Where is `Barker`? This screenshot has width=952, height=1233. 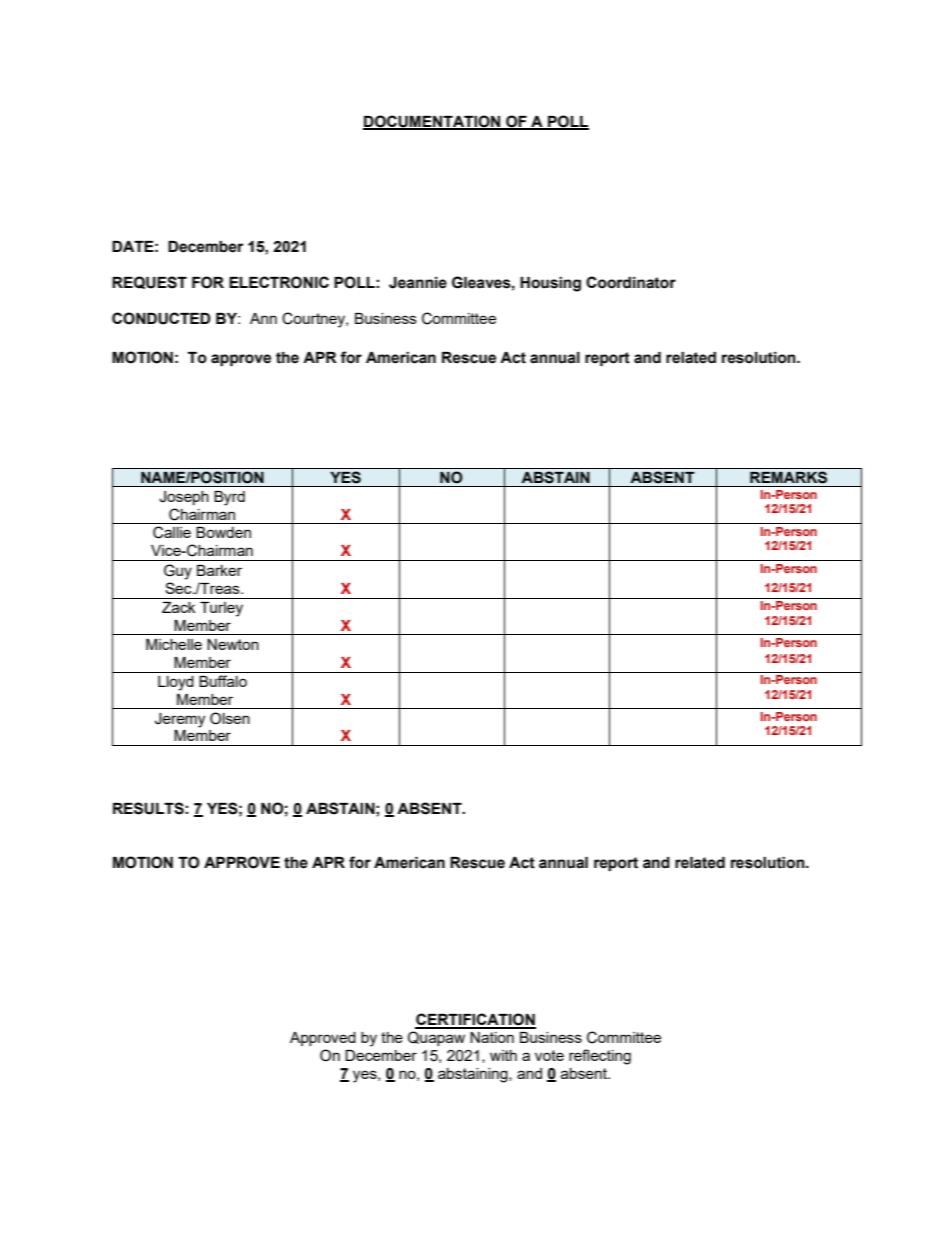 Barker is located at coordinates (219, 570).
